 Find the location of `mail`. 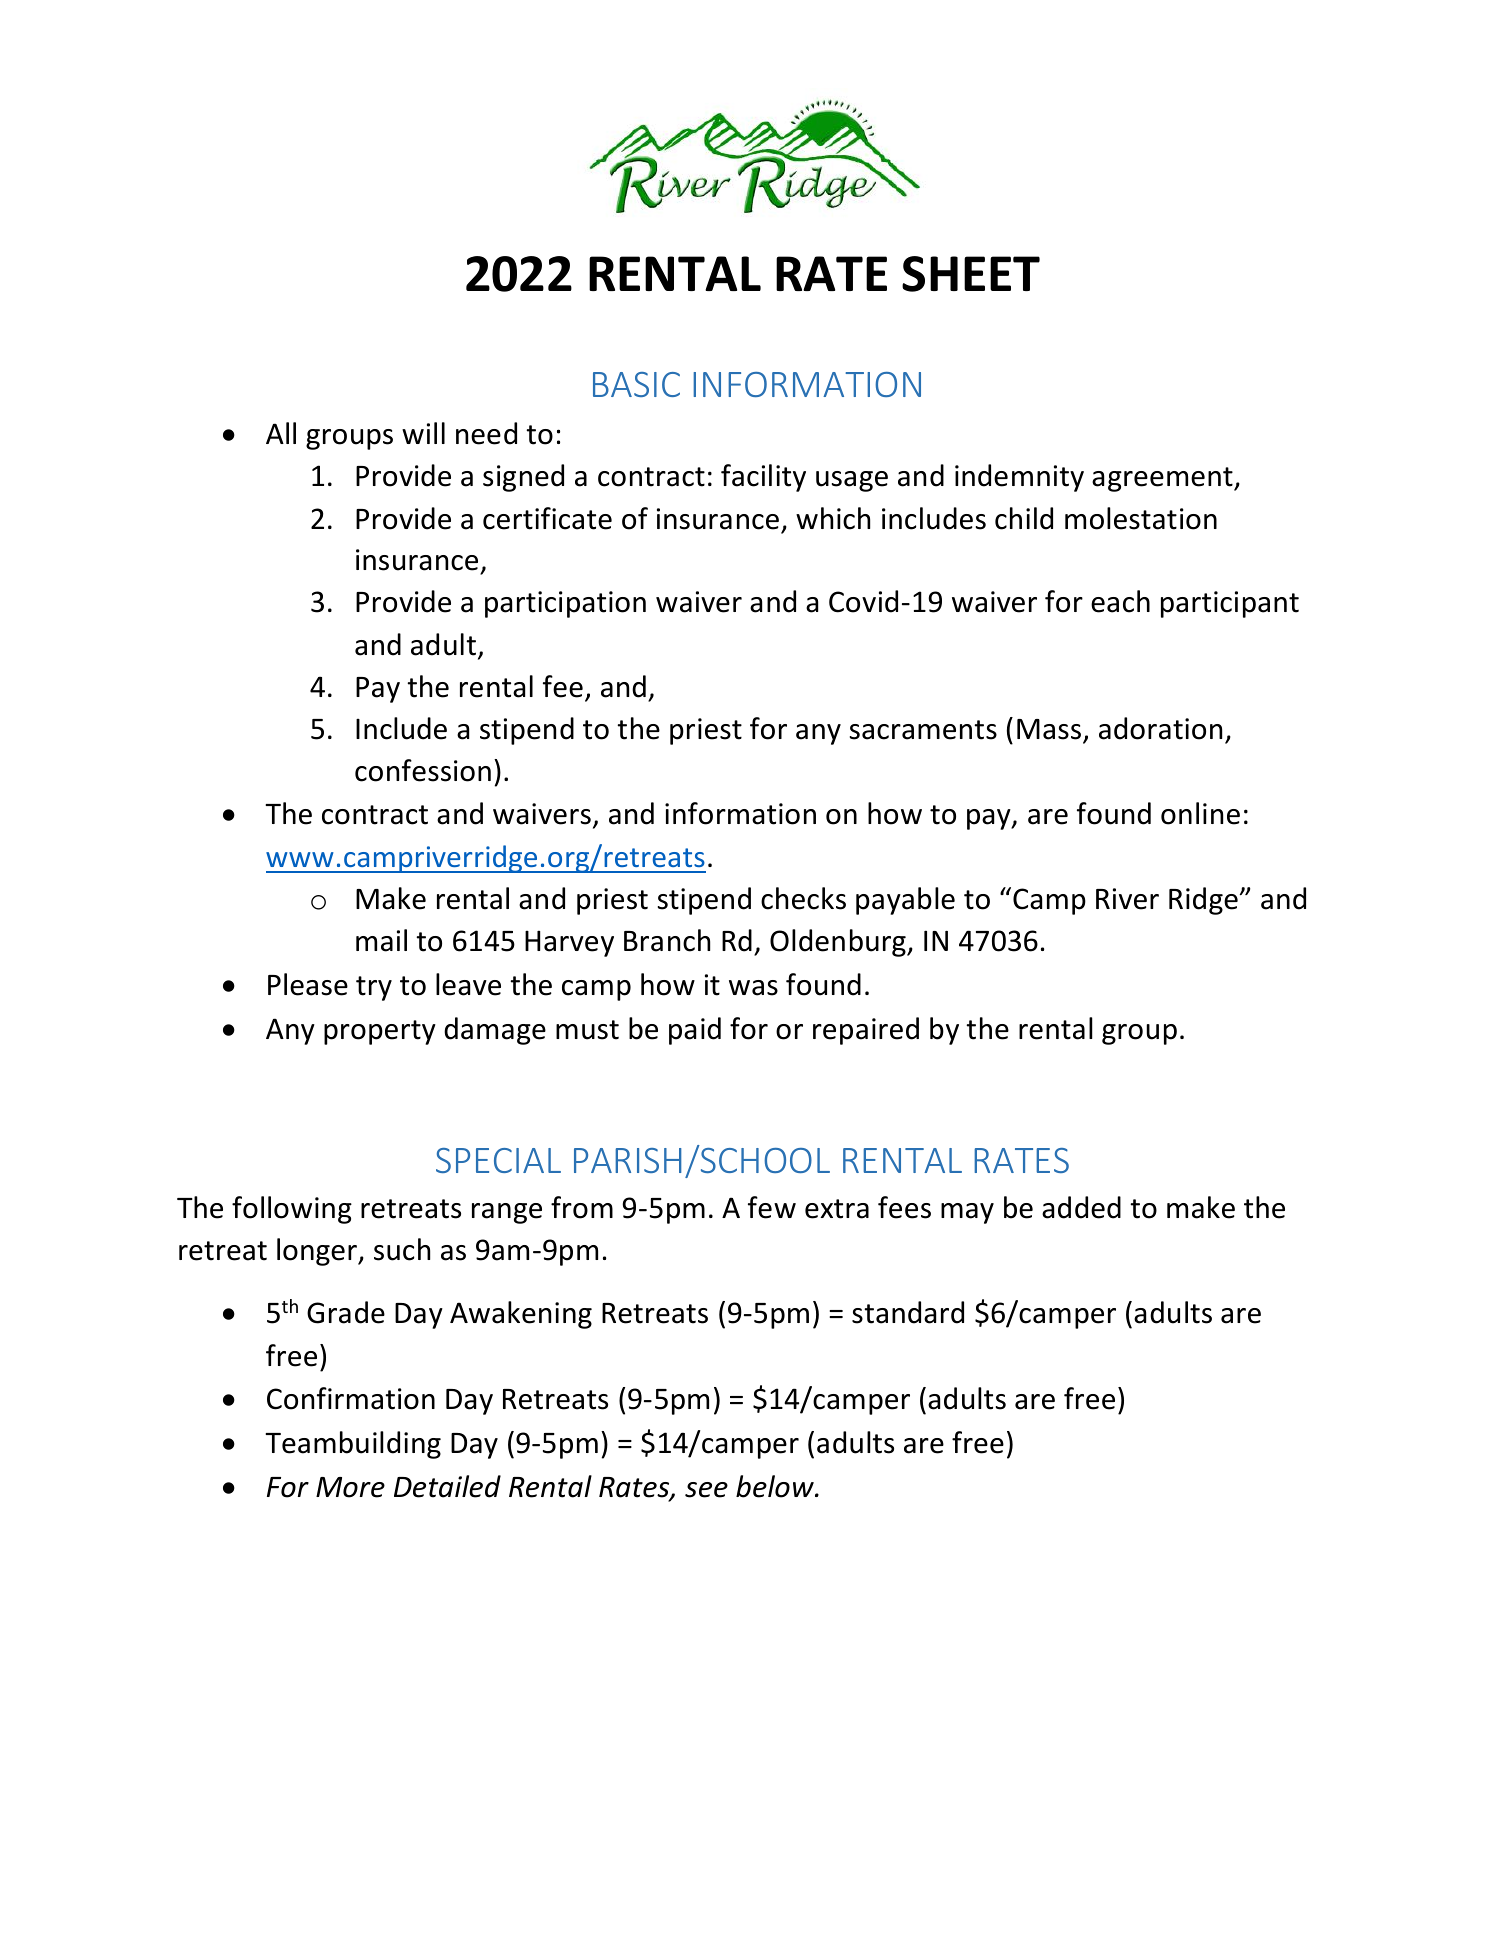

mail is located at coordinates (381, 940).
